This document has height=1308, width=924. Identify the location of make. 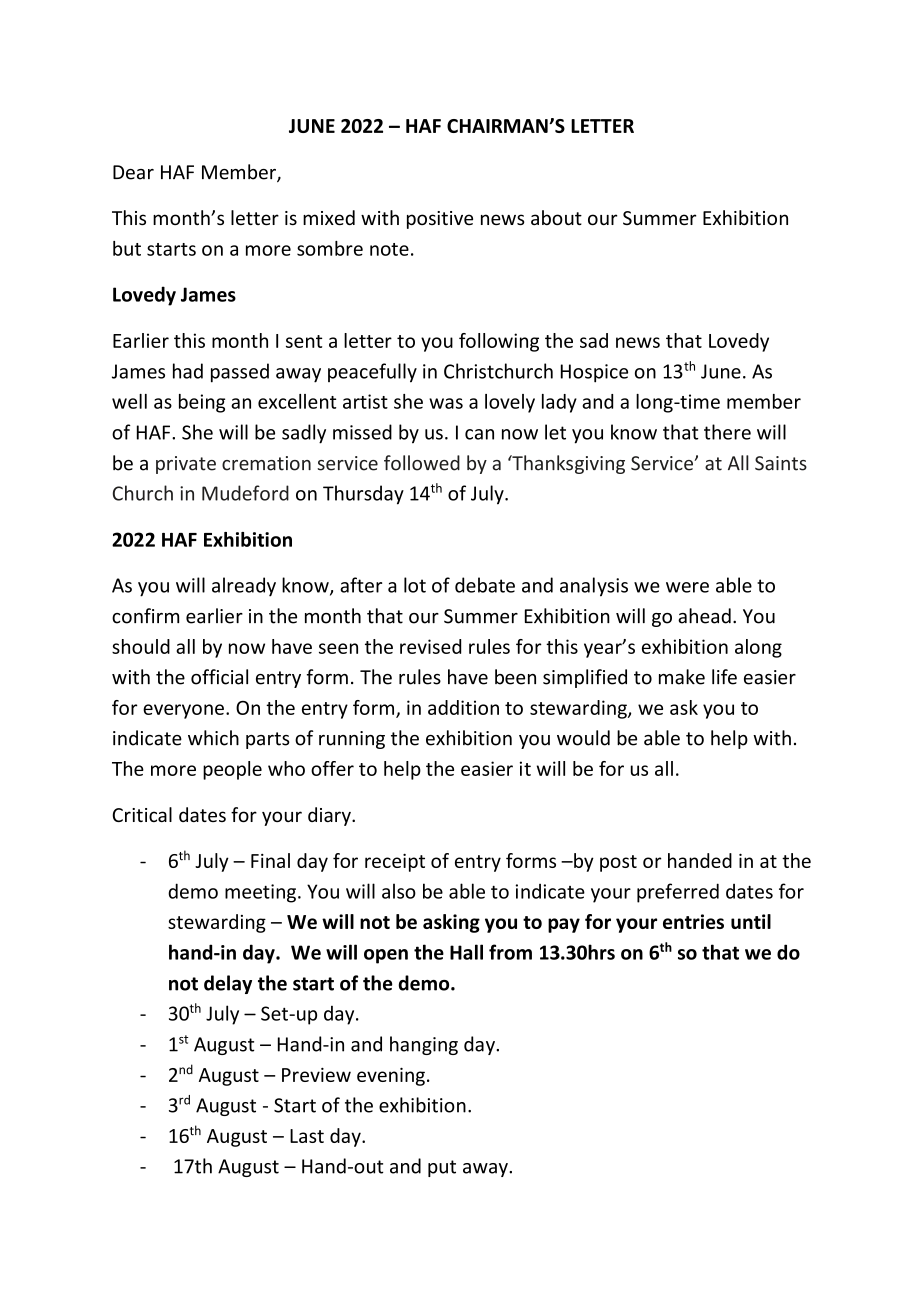
(682, 677).
